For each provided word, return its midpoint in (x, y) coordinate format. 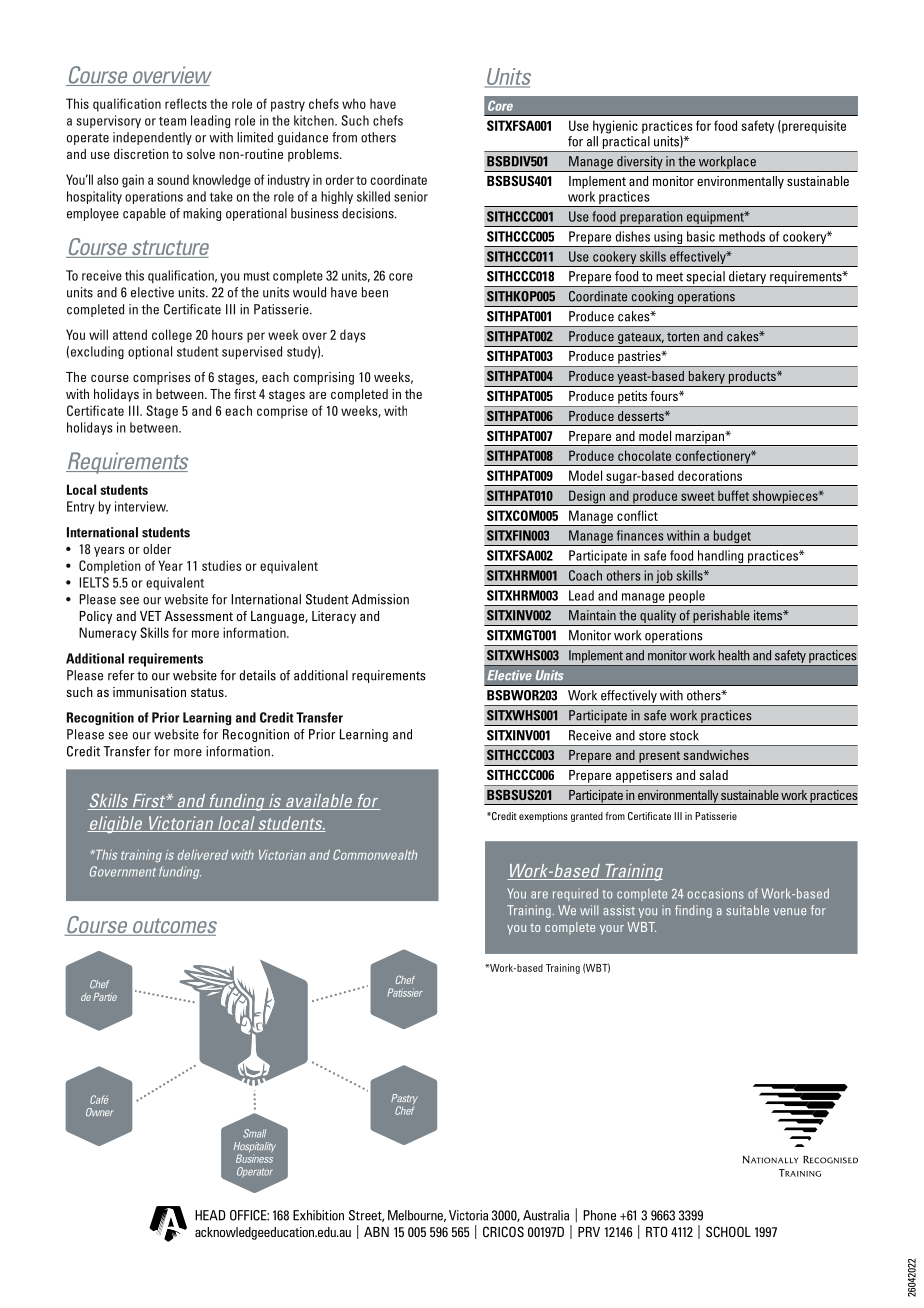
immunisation (149, 692)
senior (411, 196)
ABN (376, 1232)
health (733, 655)
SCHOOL (728, 1231)
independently (152, 138)
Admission (380, 599)
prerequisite (813, 127)
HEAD (210, 1215)
